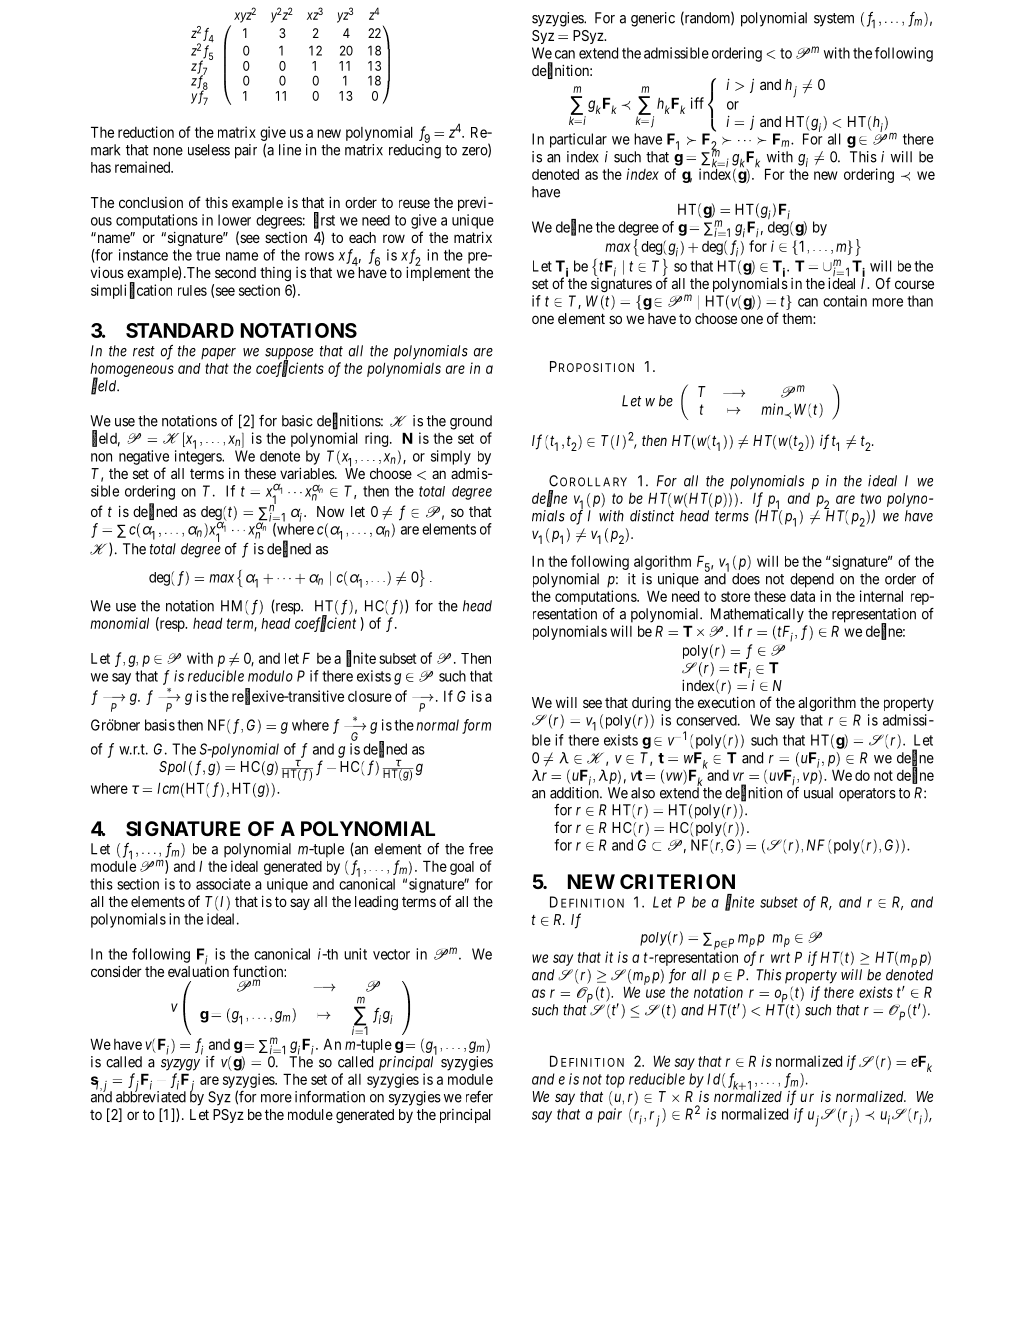  What do you see at coordinates (773, 409) in the screenshot?
I see `min` at bounding box center [773, 409].
